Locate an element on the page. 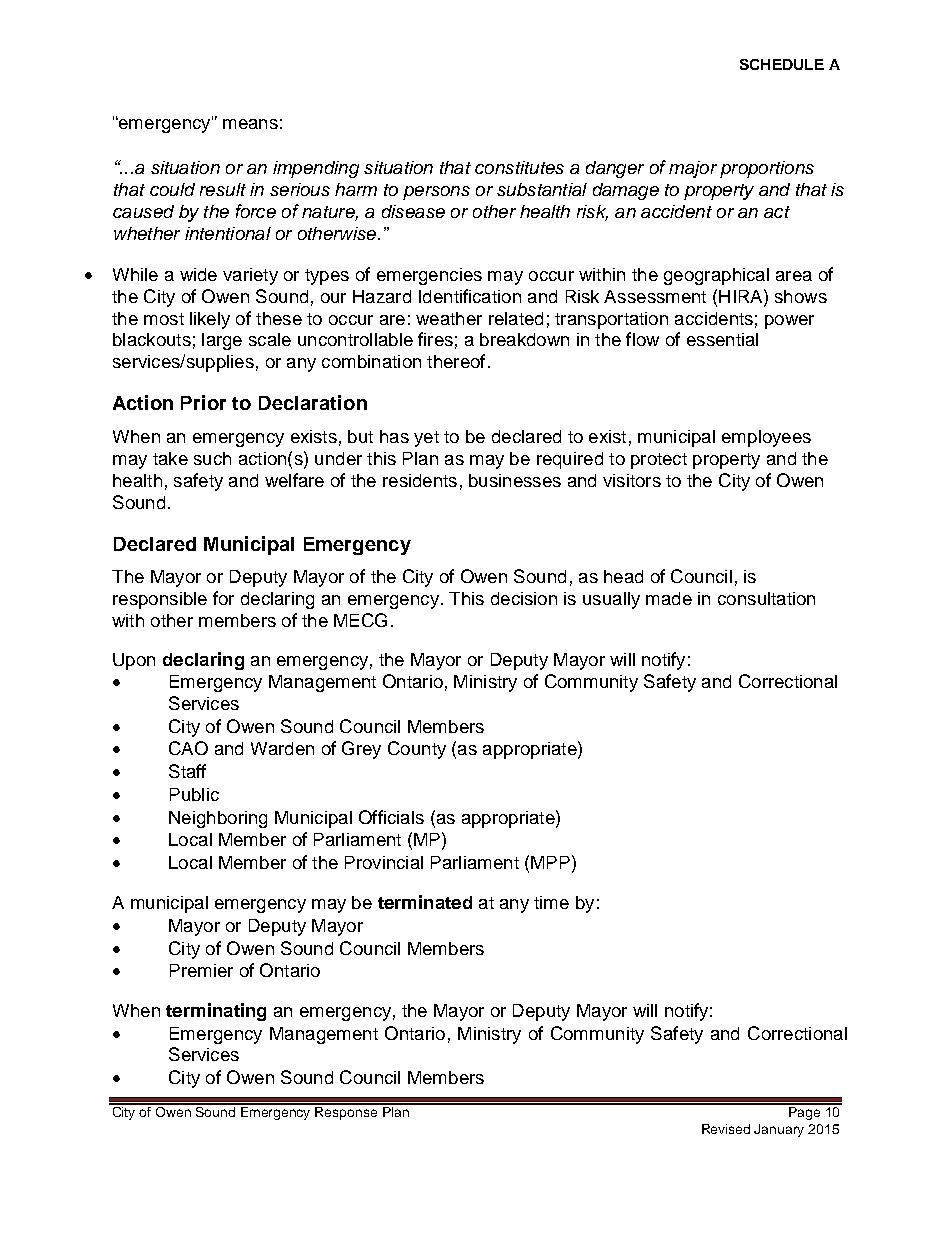  Revised is located at coordinates (726, 1129).
